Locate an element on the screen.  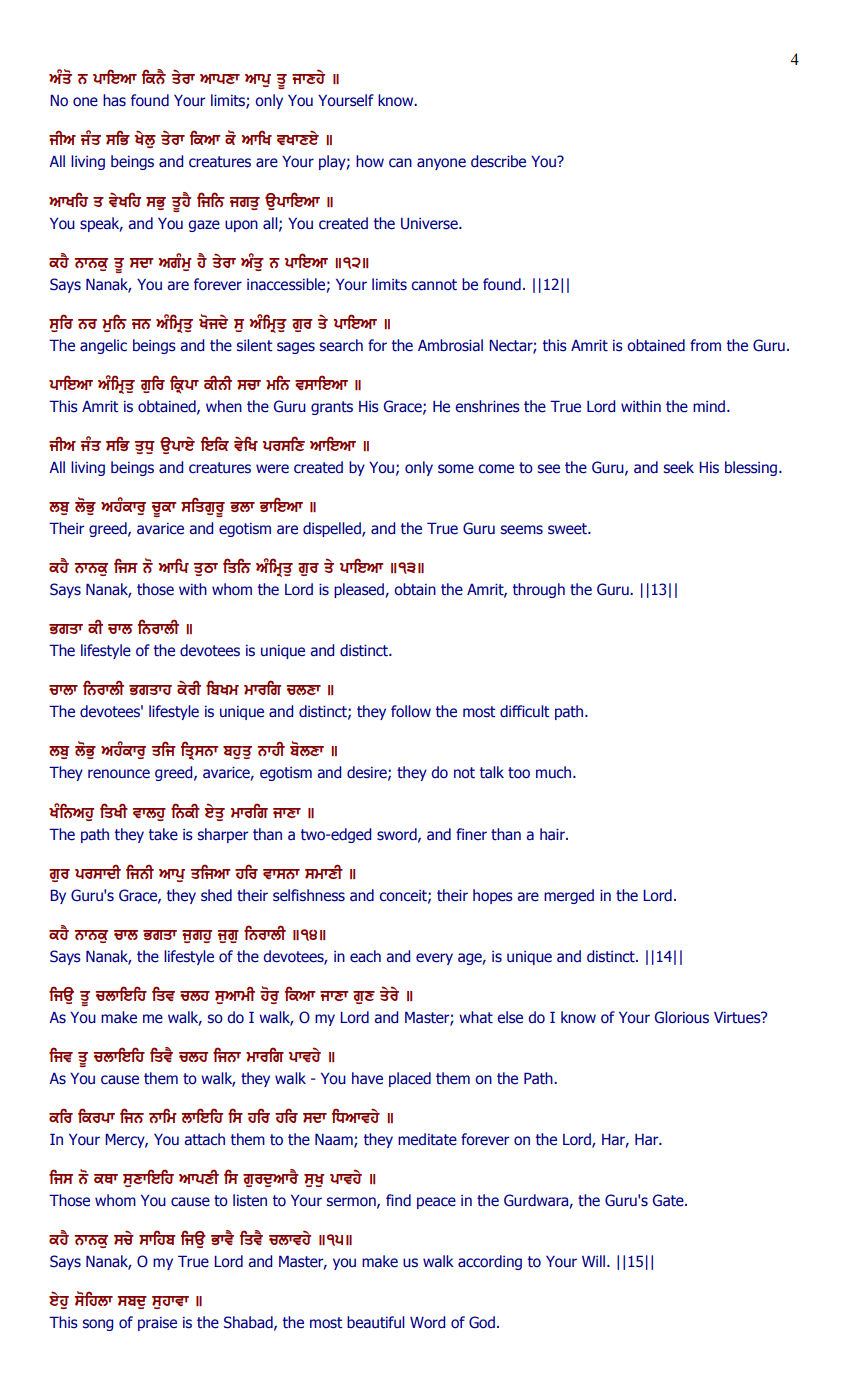
describe is located at coordinates (498, 161).
